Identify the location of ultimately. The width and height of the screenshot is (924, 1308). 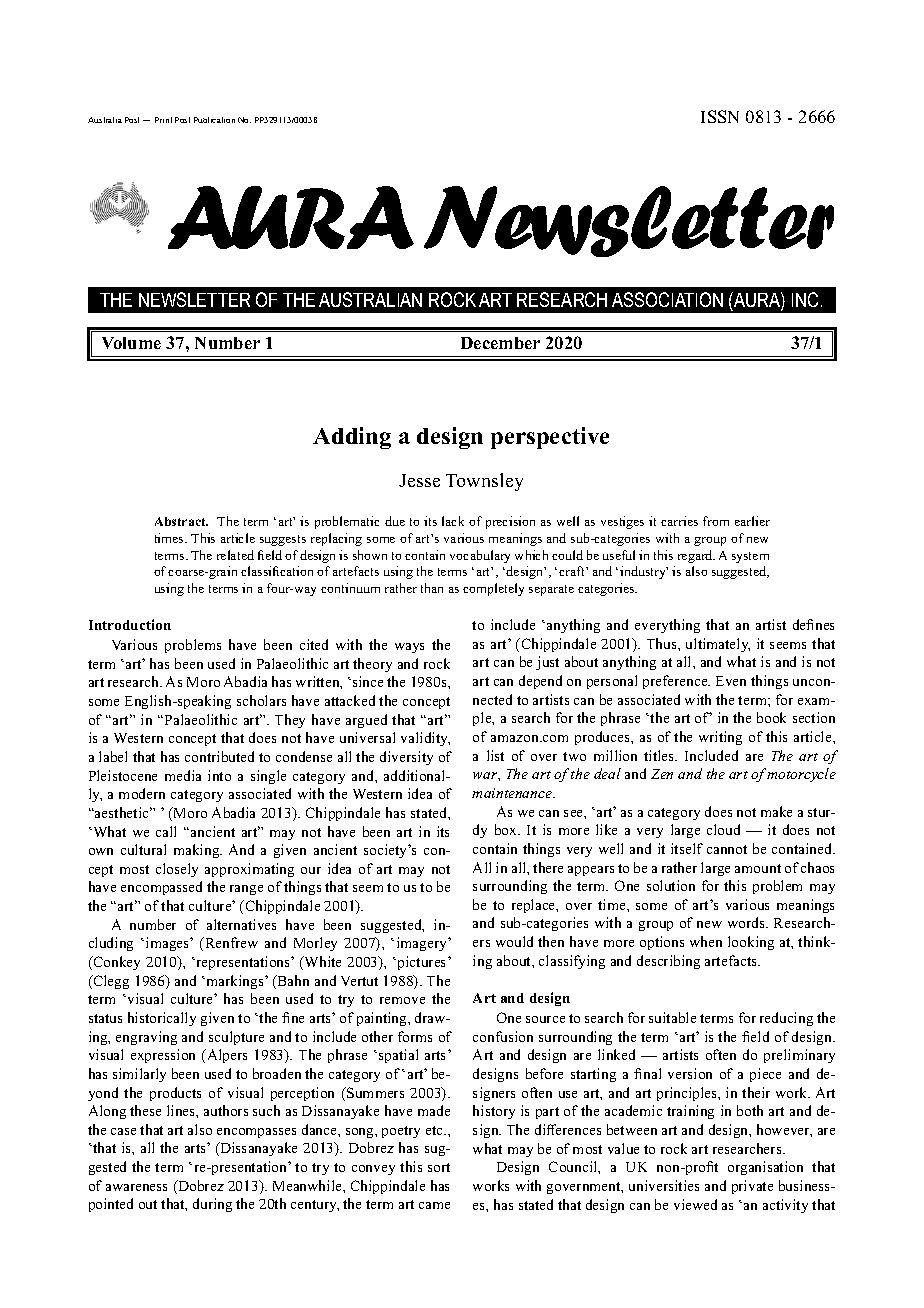
(718, 645).
